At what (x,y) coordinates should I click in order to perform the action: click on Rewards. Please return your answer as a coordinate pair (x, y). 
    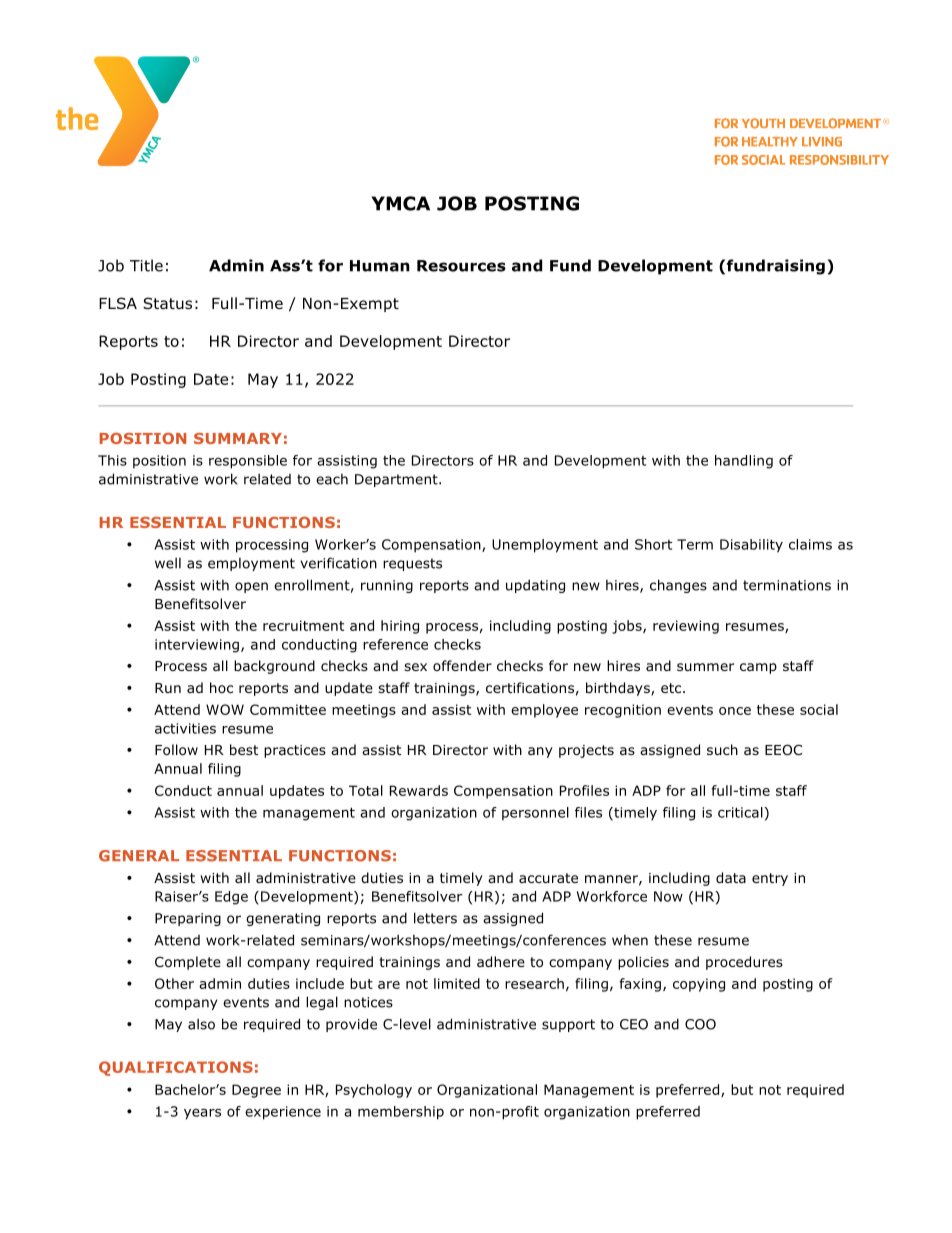
    Looking at the image, I should click on (419, 790).
